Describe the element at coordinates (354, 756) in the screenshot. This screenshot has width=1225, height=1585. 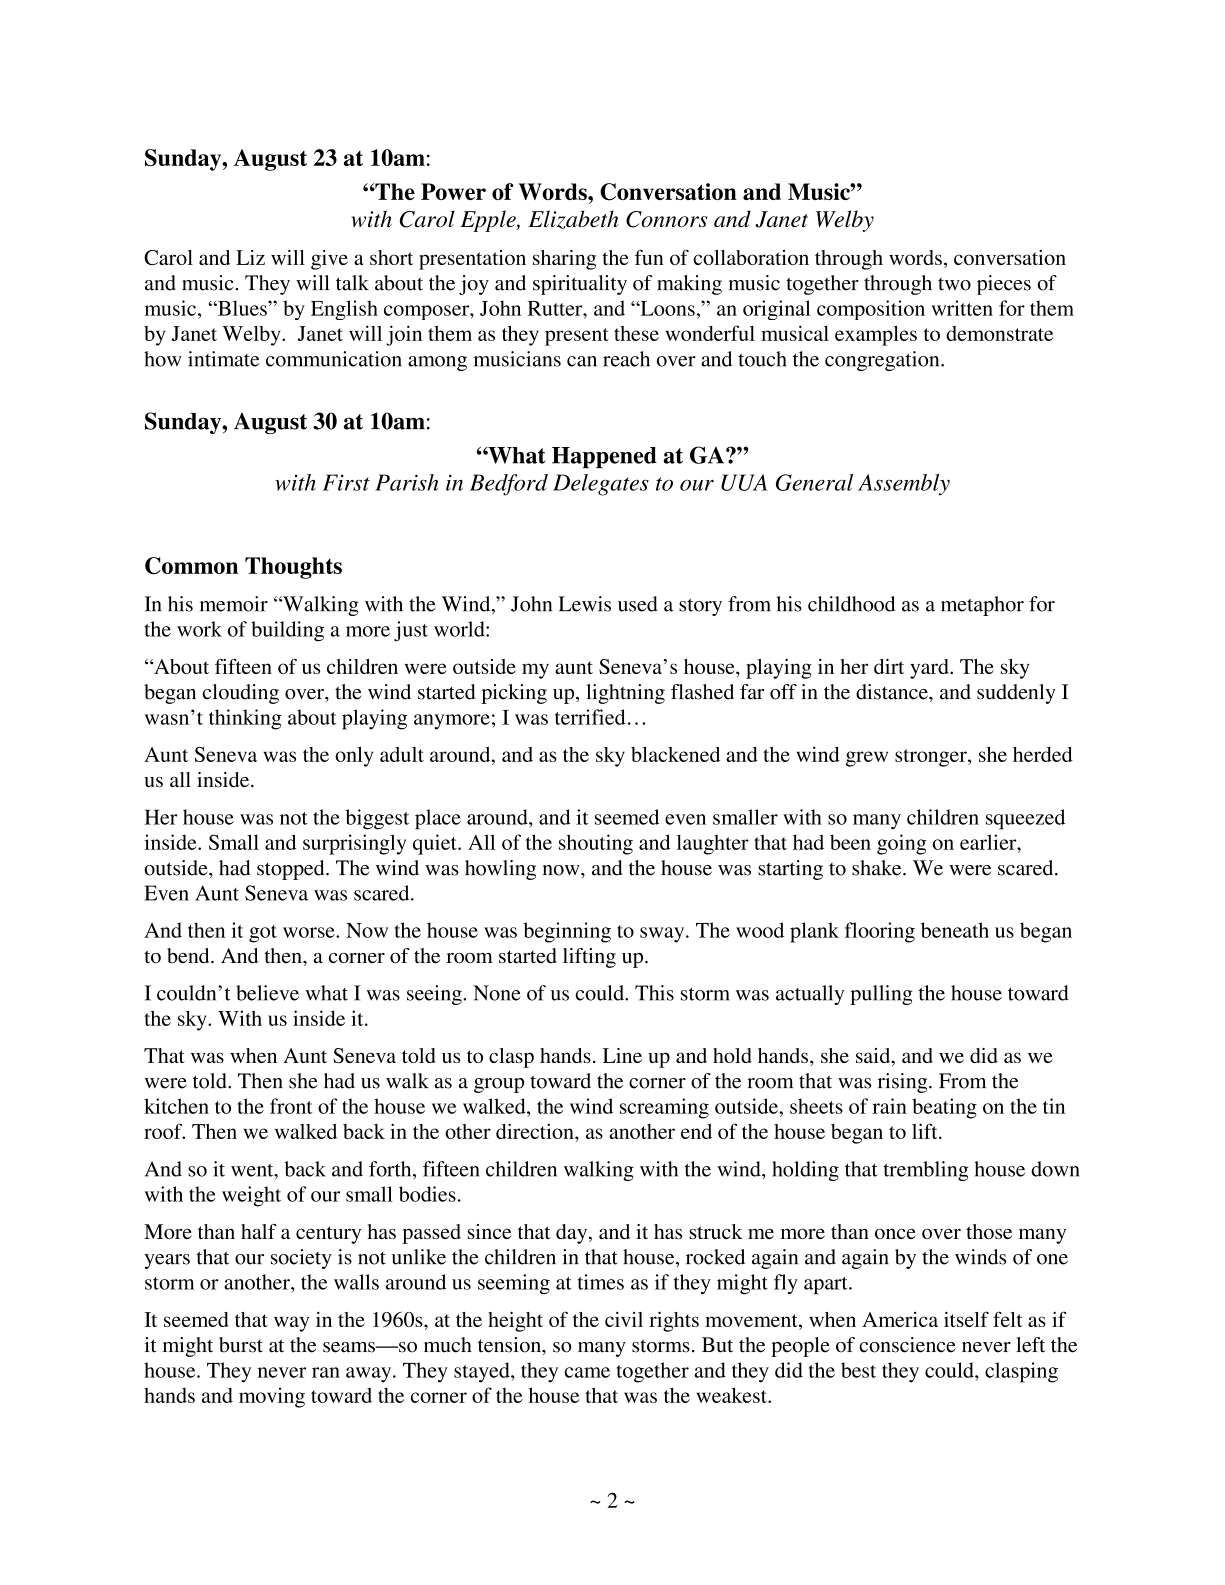
I see `only` at that location.
